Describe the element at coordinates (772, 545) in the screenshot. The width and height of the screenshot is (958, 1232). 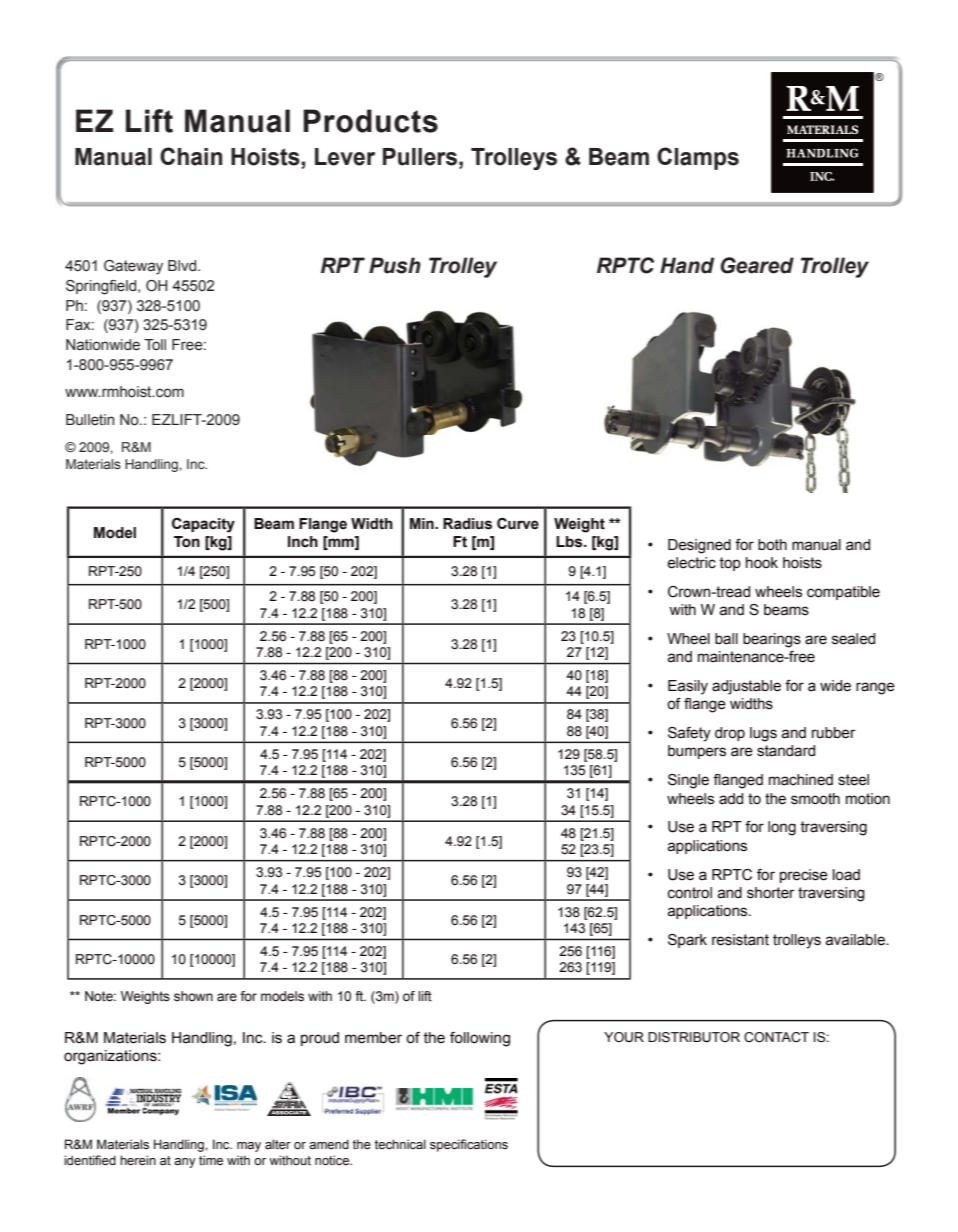
I see `both` at that location.
